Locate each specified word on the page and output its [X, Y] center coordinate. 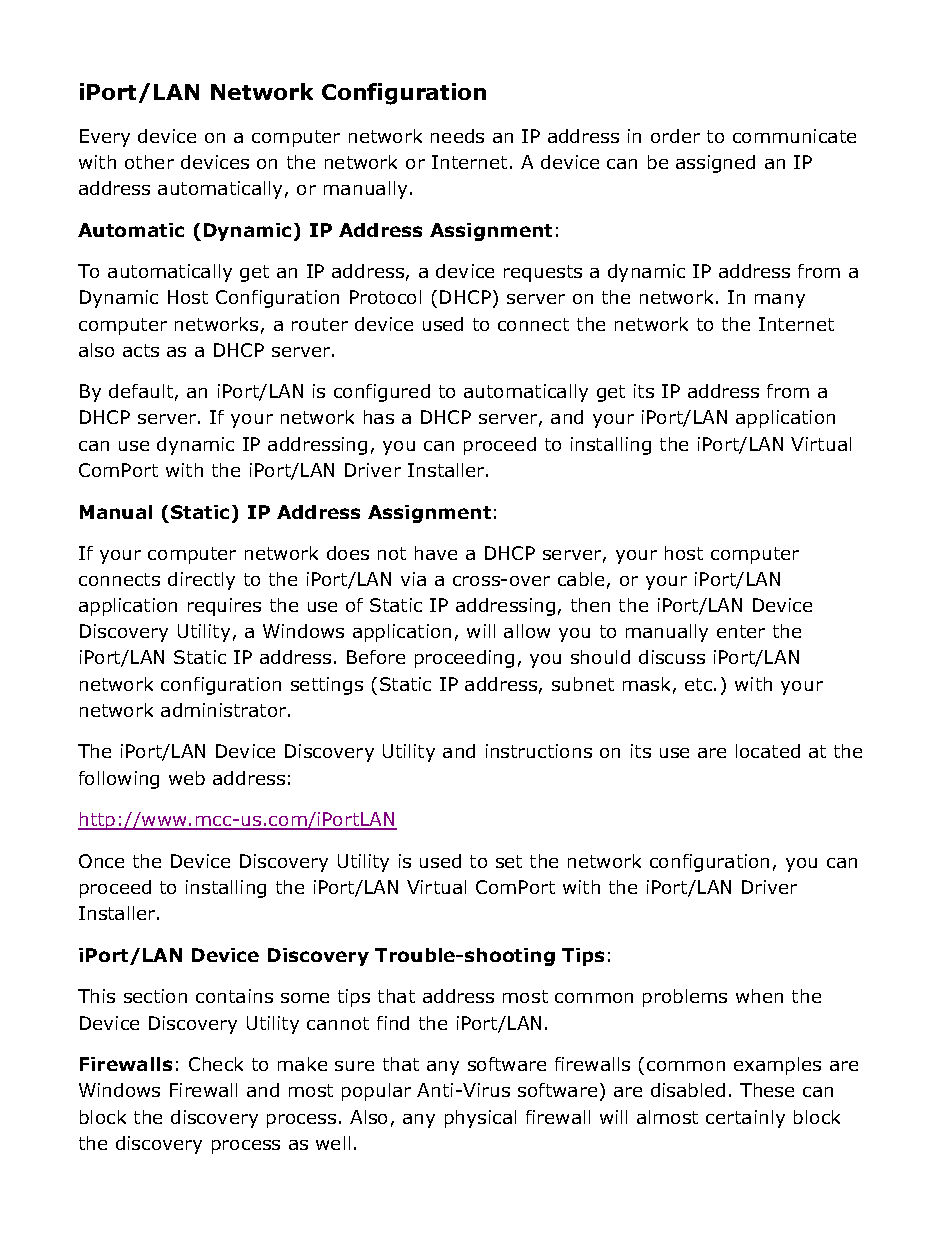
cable [581, 579]
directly [201, 581]
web [187, 778]
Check [216, 1064]
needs [457, 136]
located [768, 751]
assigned [715, 164]
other [149, 162]
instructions [539, 751]
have [436, 553]
